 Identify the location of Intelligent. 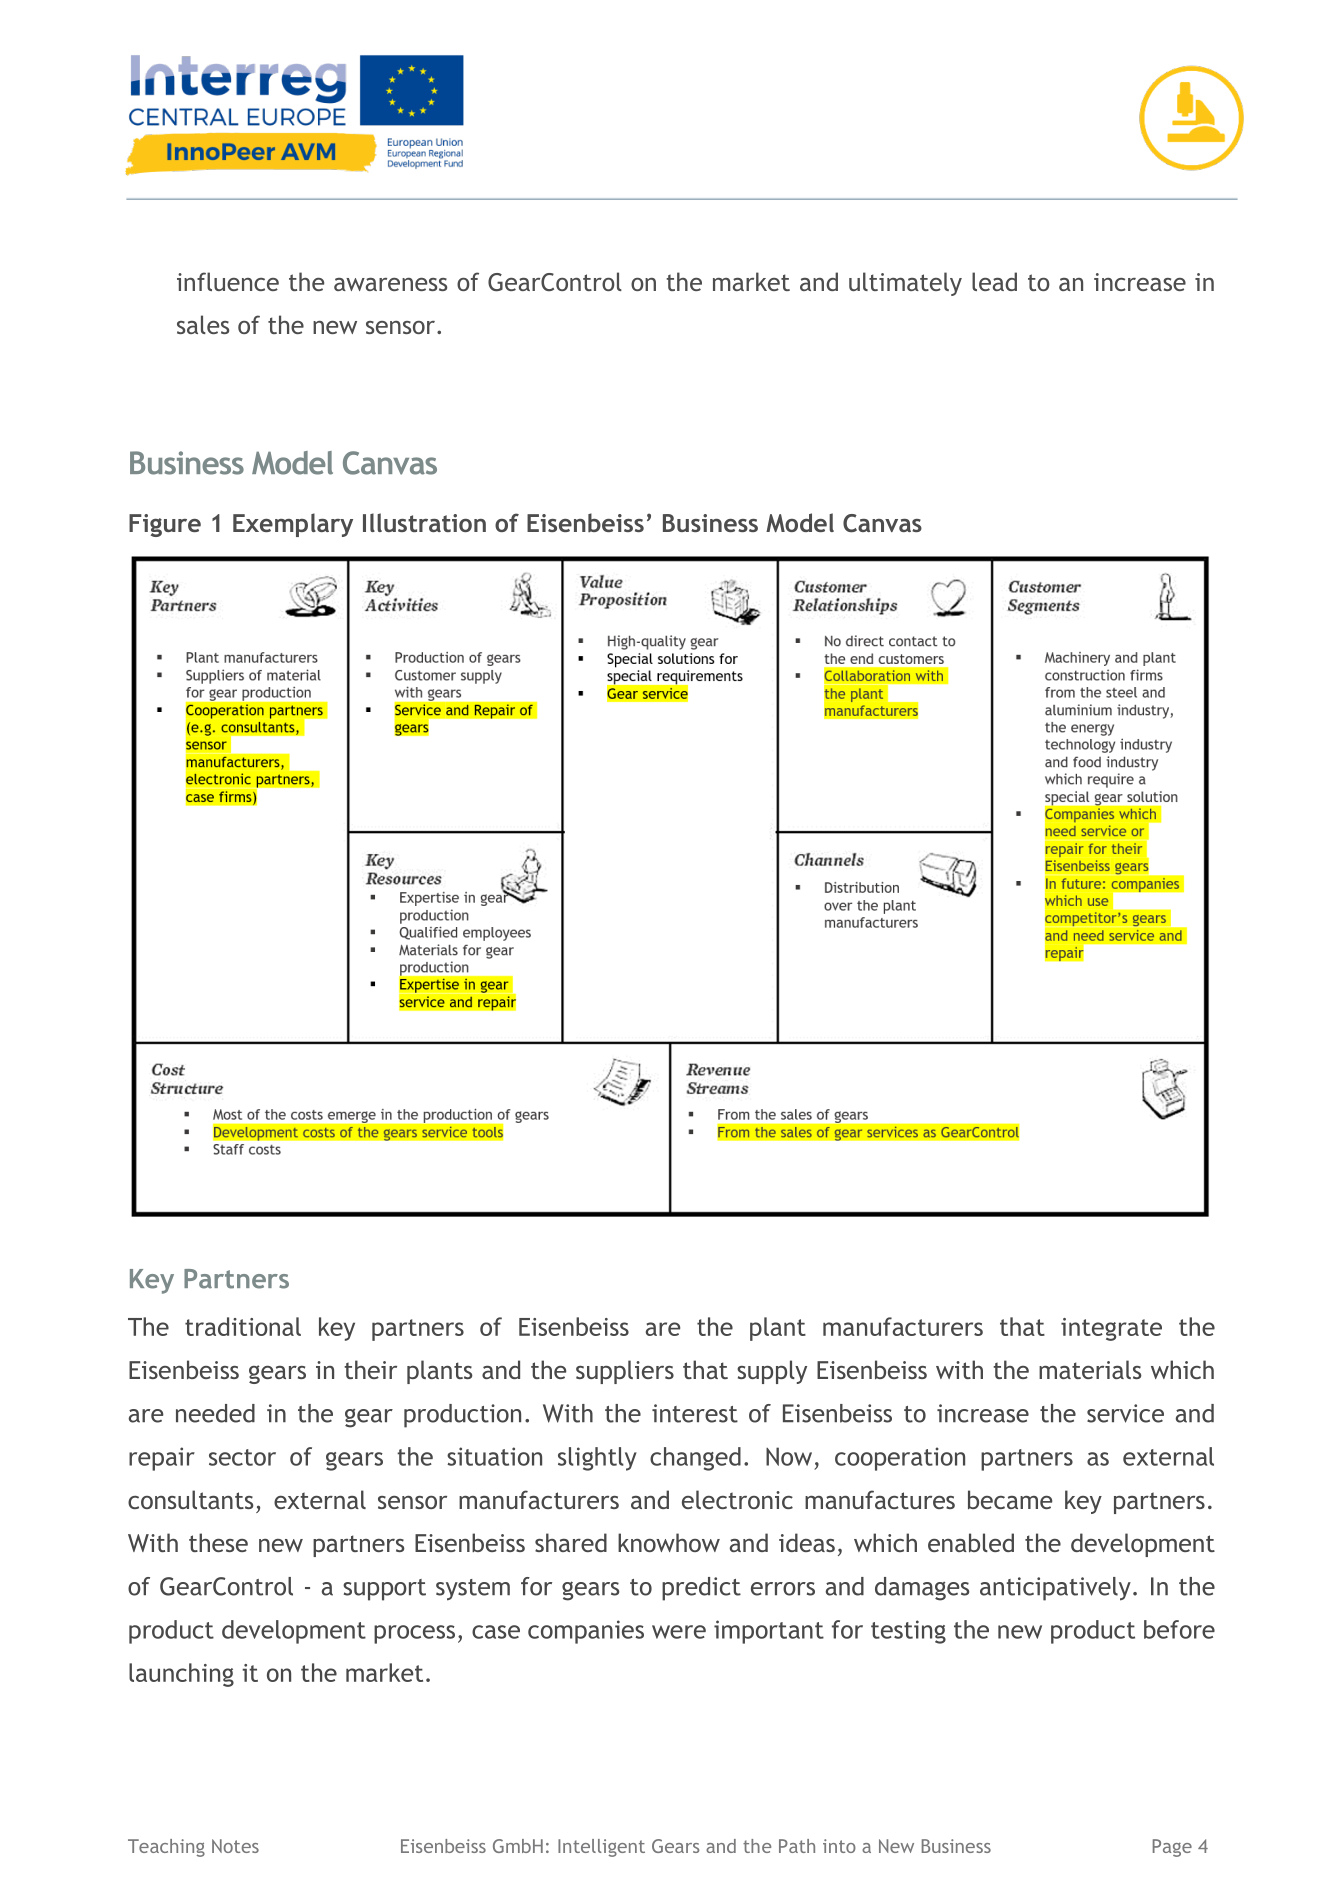
(601, 1848).
